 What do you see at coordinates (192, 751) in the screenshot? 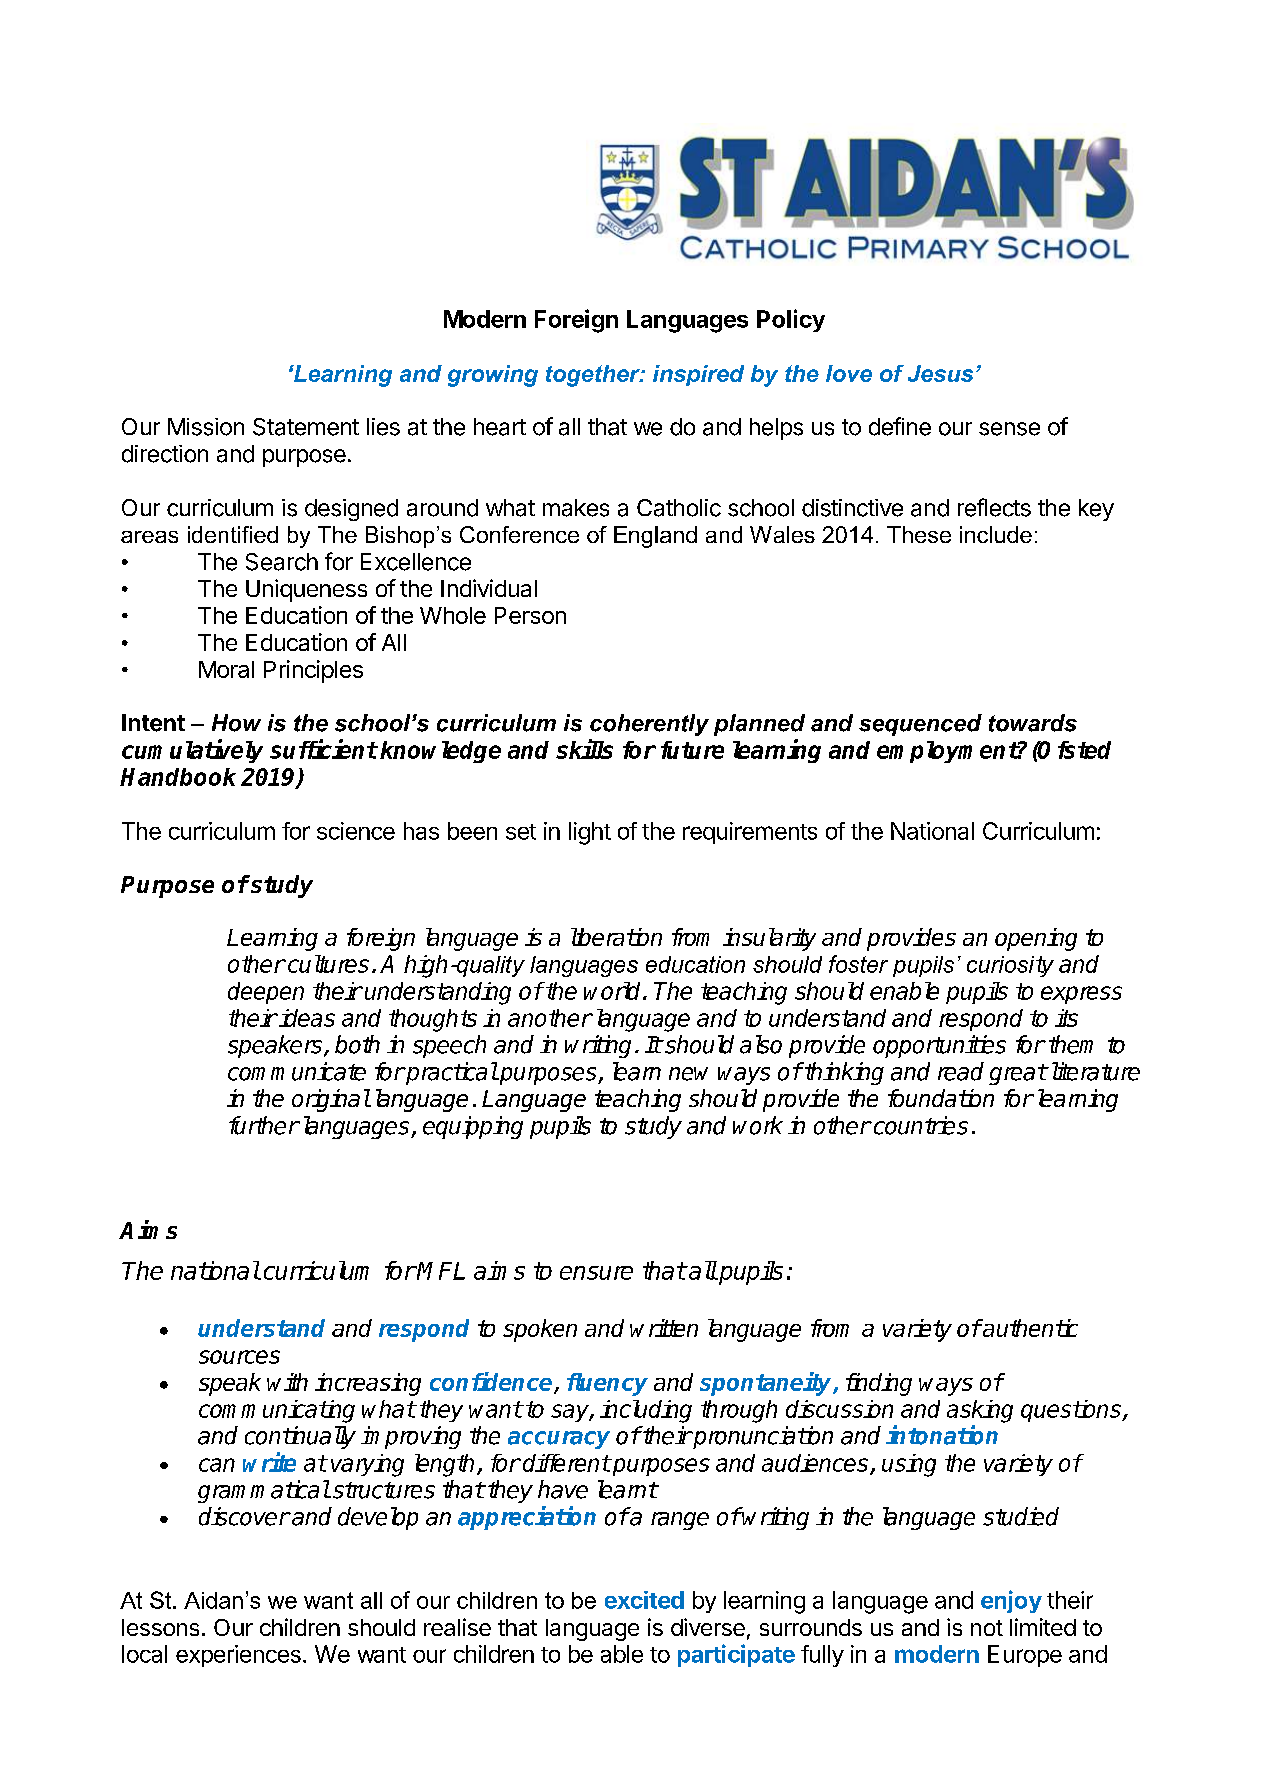
I see `cumulatively` at bounding box center [192, 751].
